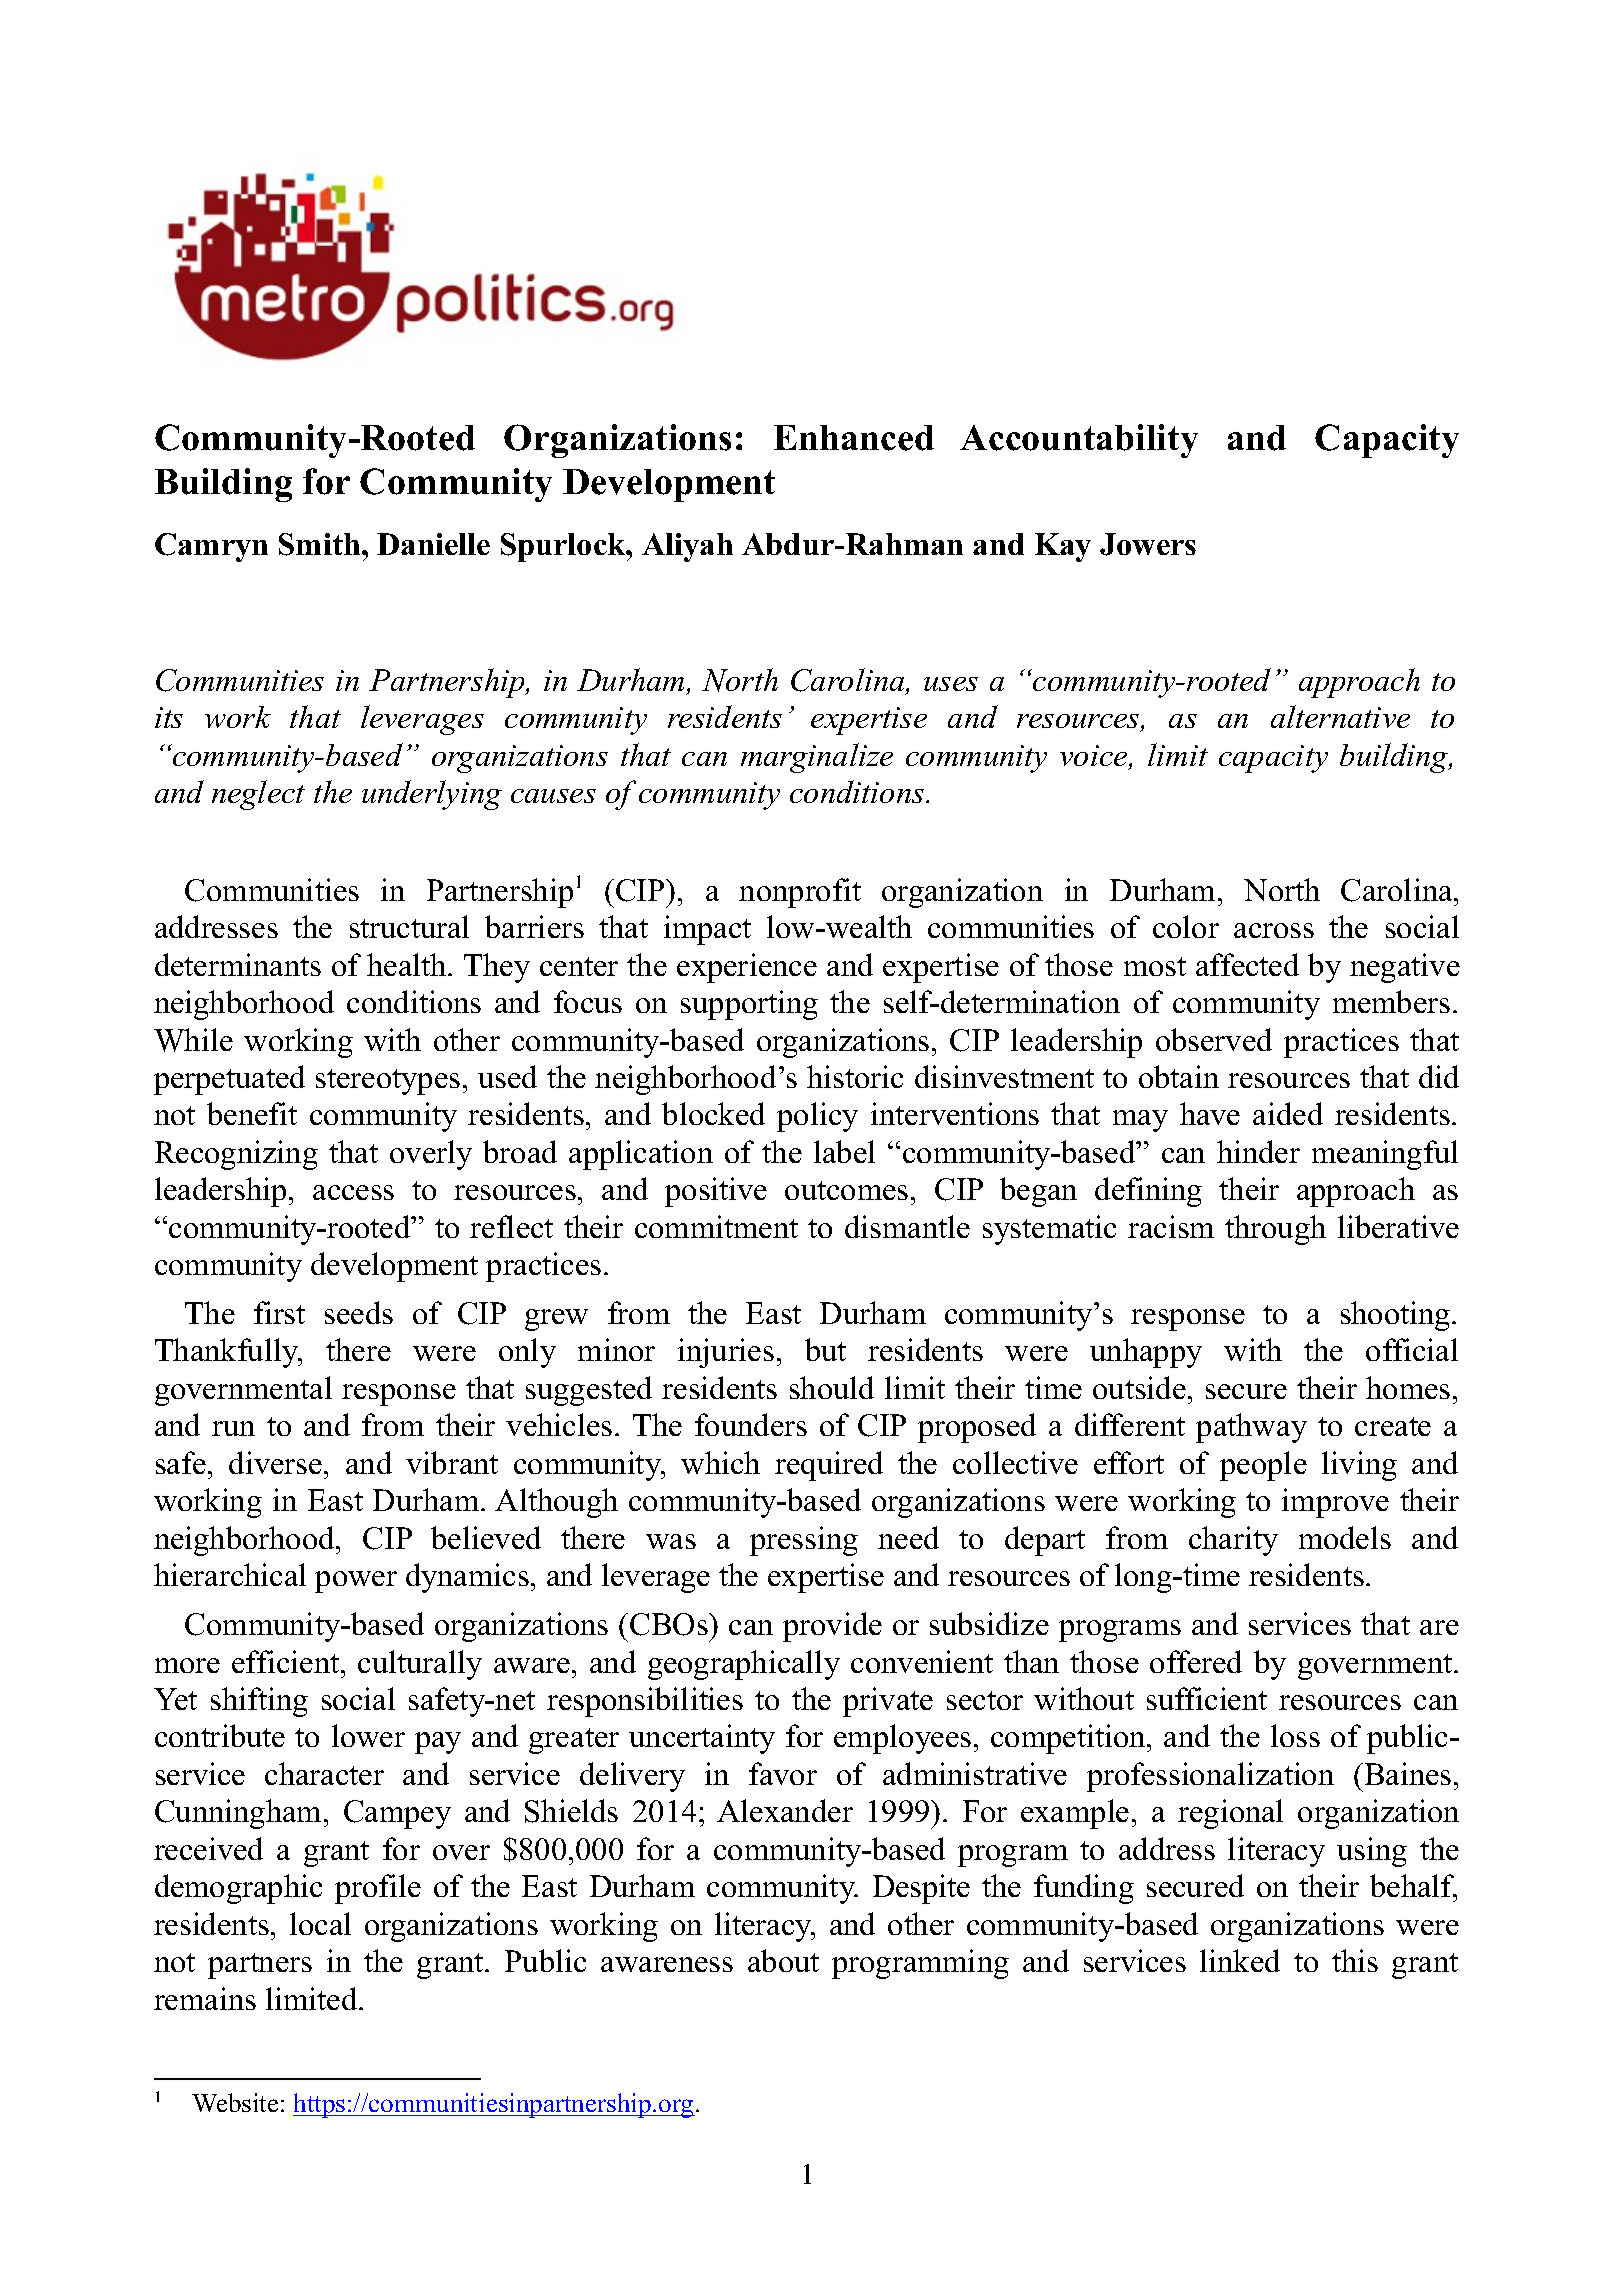 The width and height of the image is (1614, 2284). I want to click on commitment, so click(716, 1226).
